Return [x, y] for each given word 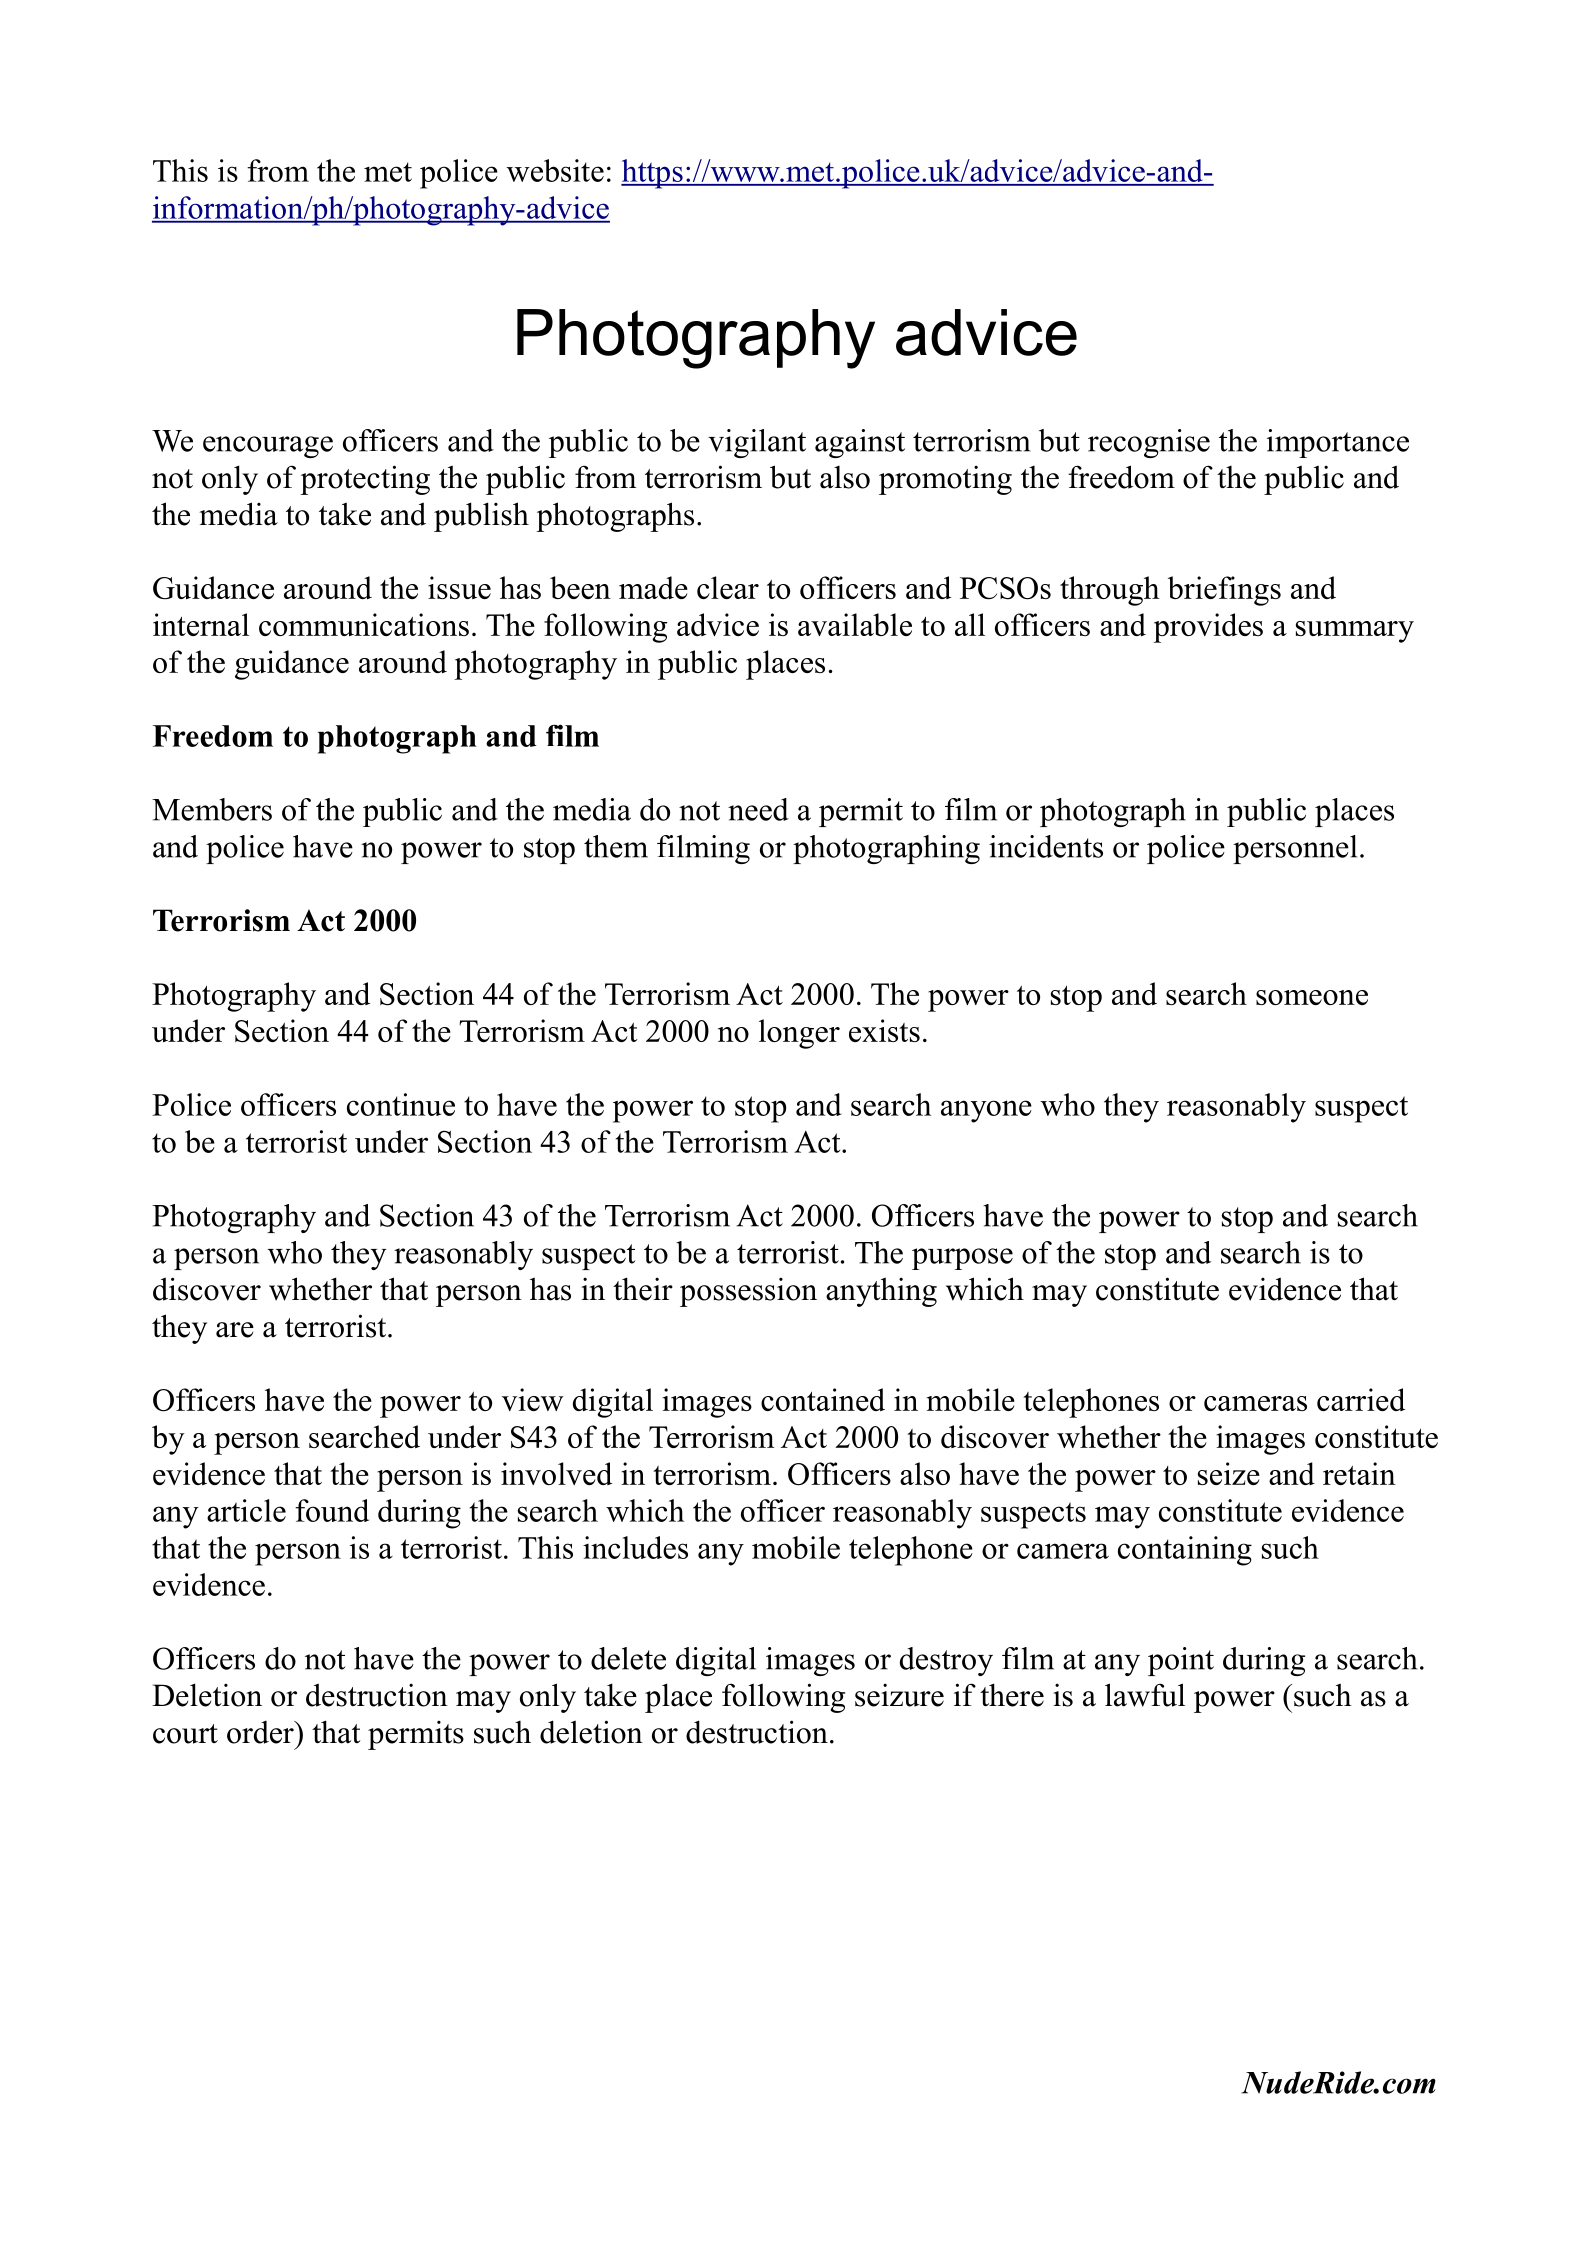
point [1181, 1661]
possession [748, 1292]
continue [401, 1104]
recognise [1149, 443]
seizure [899, 1695]
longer [799, 1034]
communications [364, 624]
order [261, 1732]
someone [1312, 997]
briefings [1224, 591]
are [235, 1330]
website [555, 170]
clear [728, 587]
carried [1361, 1399]
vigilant [757, 443]
